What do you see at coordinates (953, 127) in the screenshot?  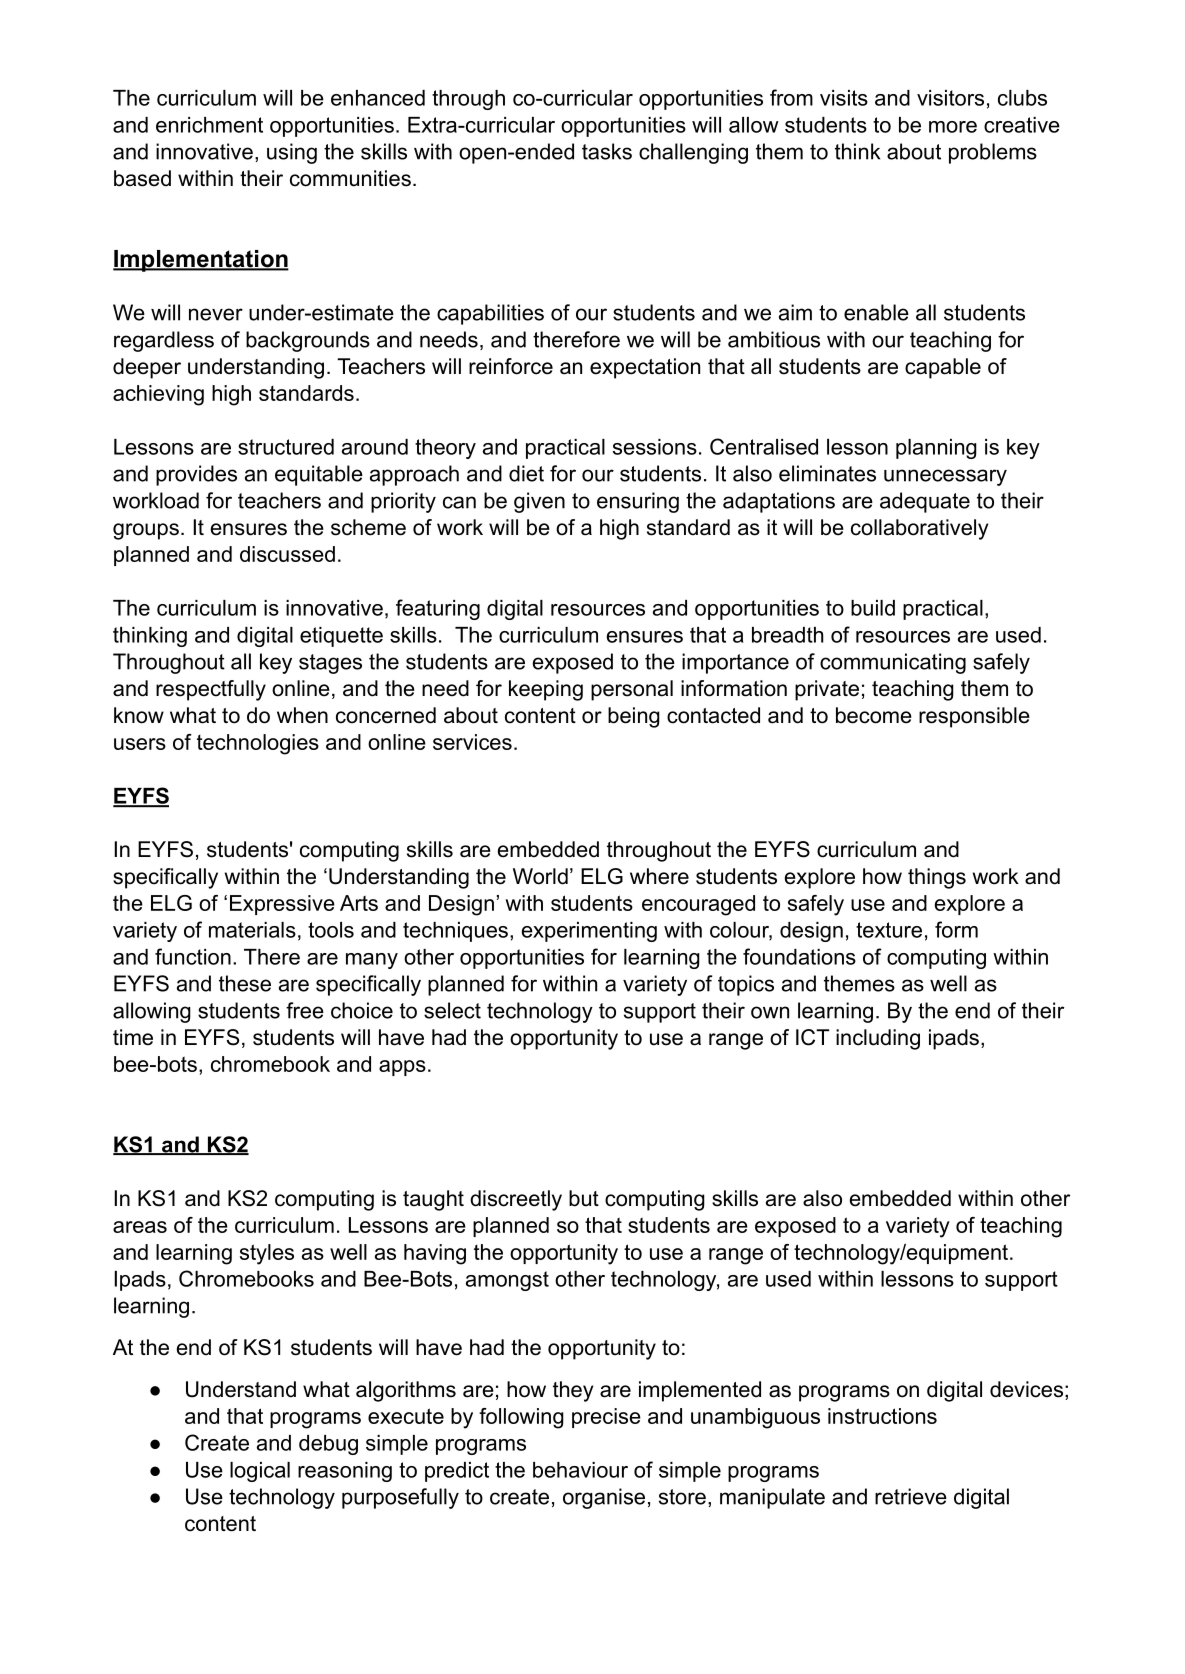 I see `more` at bounding box center [953, 127].
